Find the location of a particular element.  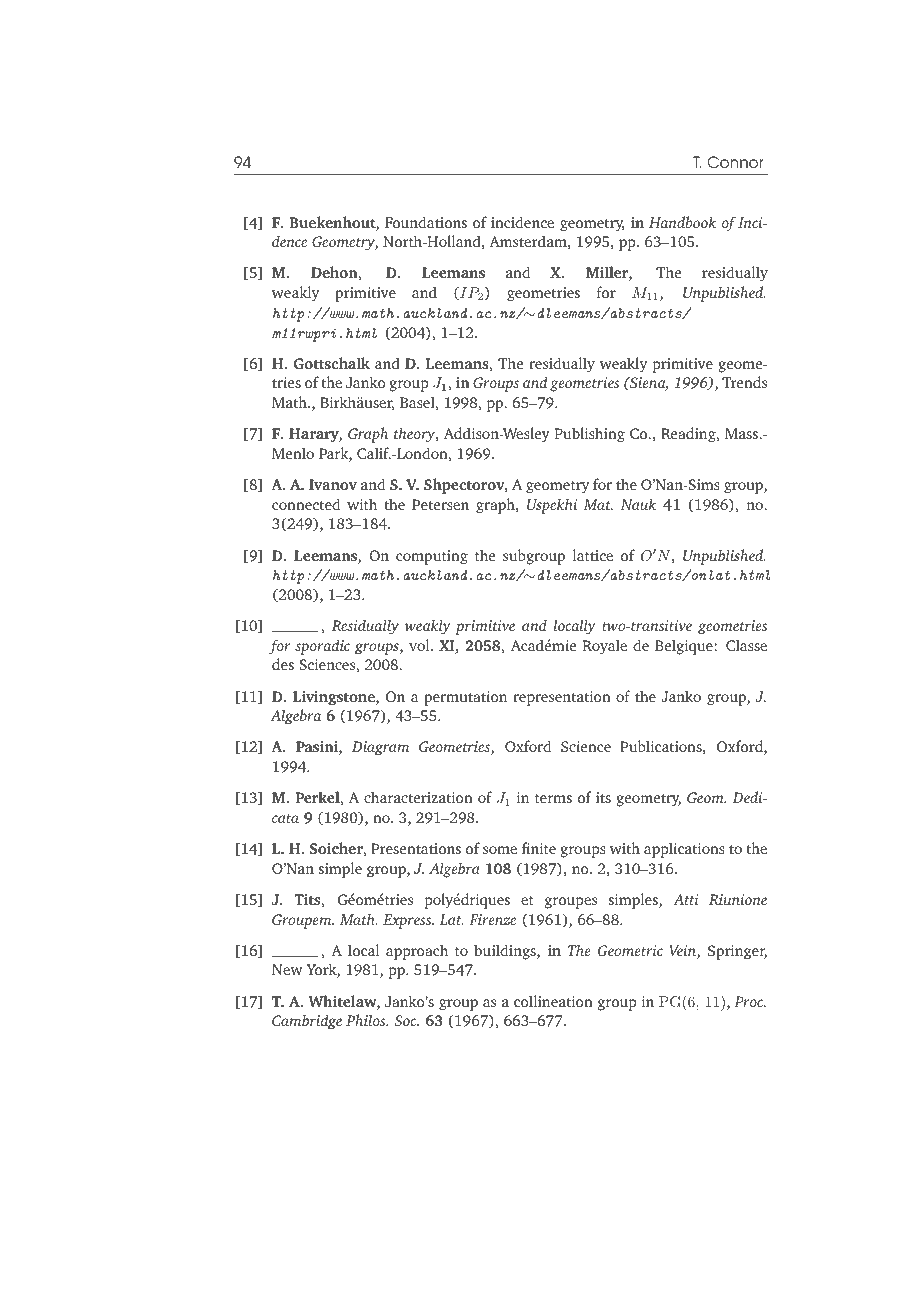

computing is located at coordinates (432, 557).
